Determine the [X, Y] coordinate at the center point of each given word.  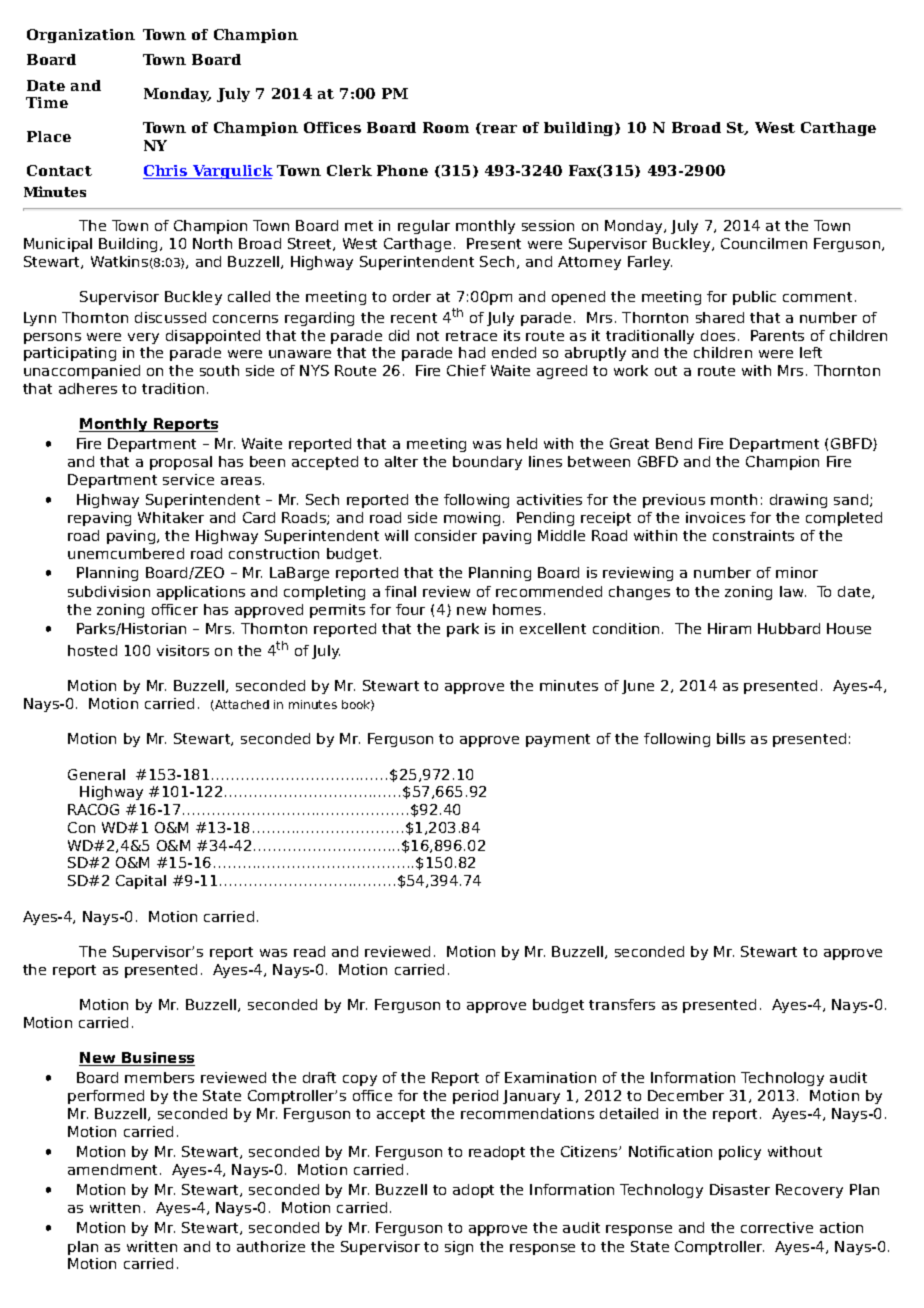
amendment [114, 1169]
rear [499, 129]
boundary [487, 463]
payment [558, 740]
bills [731, 738]
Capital [141, 882]
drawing [798, 501]
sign [459, 1248]
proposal [181, 463]
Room [446, 127]
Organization [81, 36]
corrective [777, 1227]
